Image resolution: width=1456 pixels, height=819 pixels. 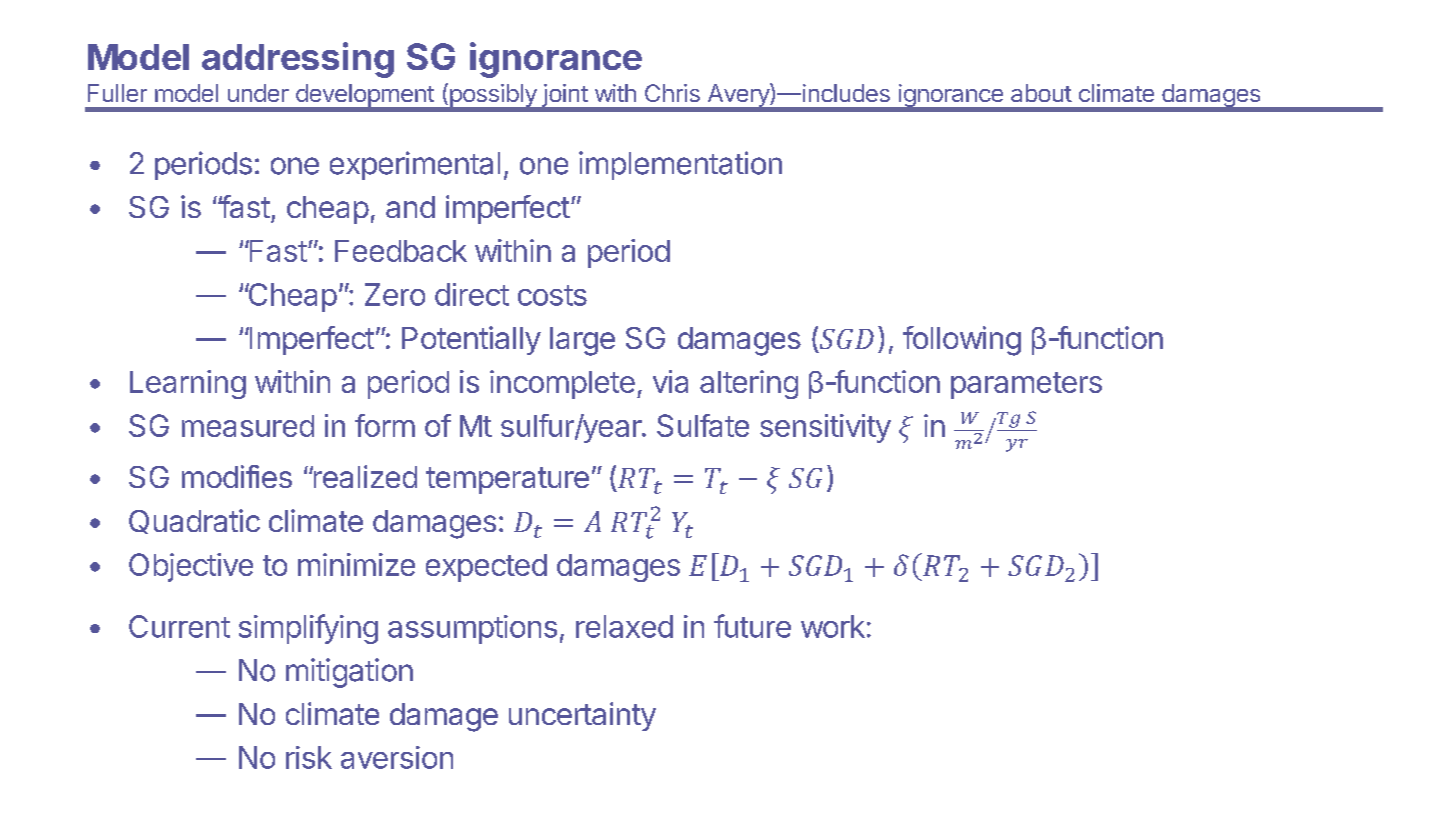 What do you see at coordinates (752, 626) in the image?
I see `future` at bounding box center [752, 626].
